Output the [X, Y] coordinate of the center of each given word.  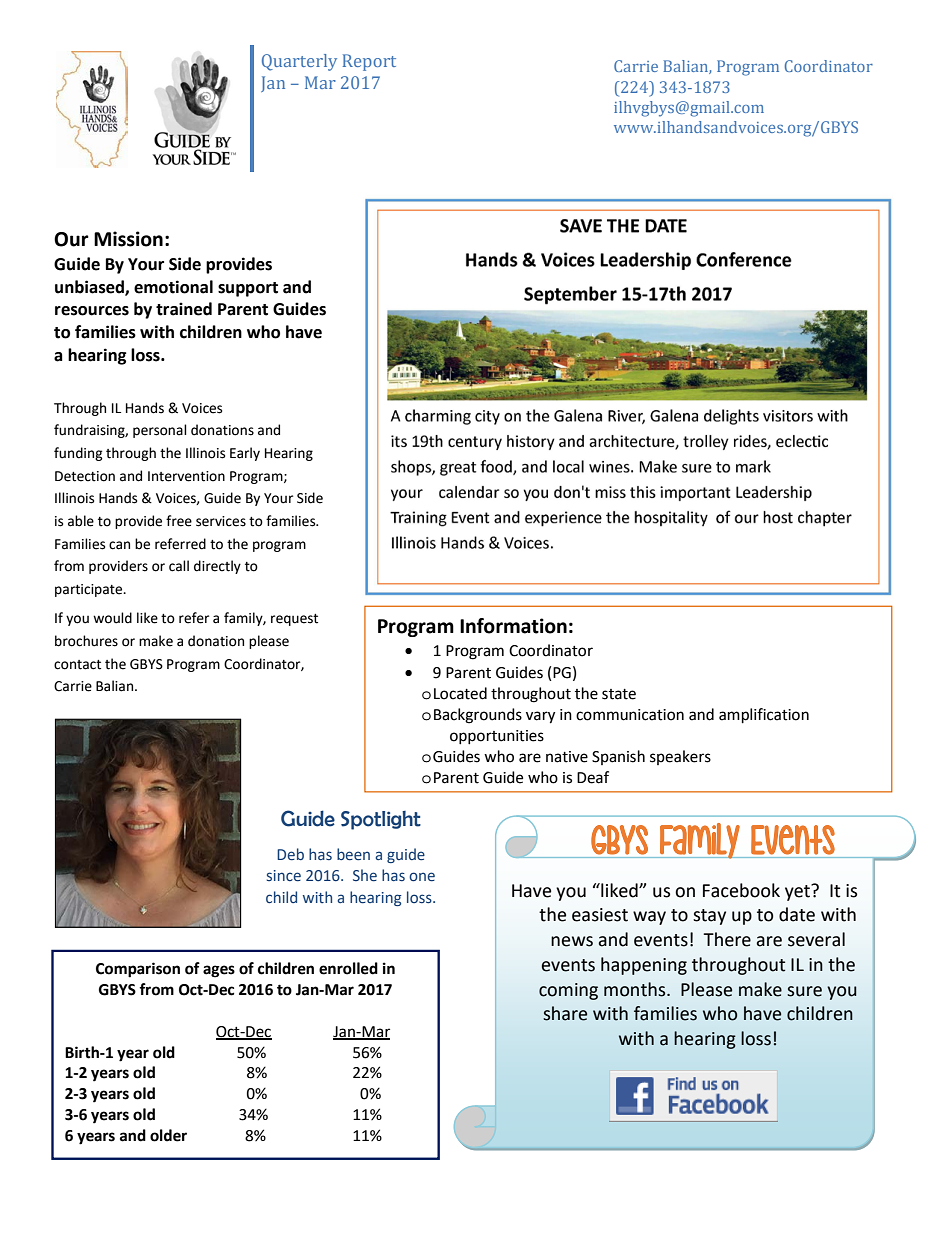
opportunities [497, 737]
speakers [680, 757]
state [619, 694]
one [422, 877]
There [727, 939]
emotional [173, 287]
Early [245, 454]
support [248, 289]
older [168, 1135]
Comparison [138, 970]
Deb [290, 854]
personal [160, 431]
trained [184, 309]
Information [513, 626]
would [112, 618]
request [294, 620]
